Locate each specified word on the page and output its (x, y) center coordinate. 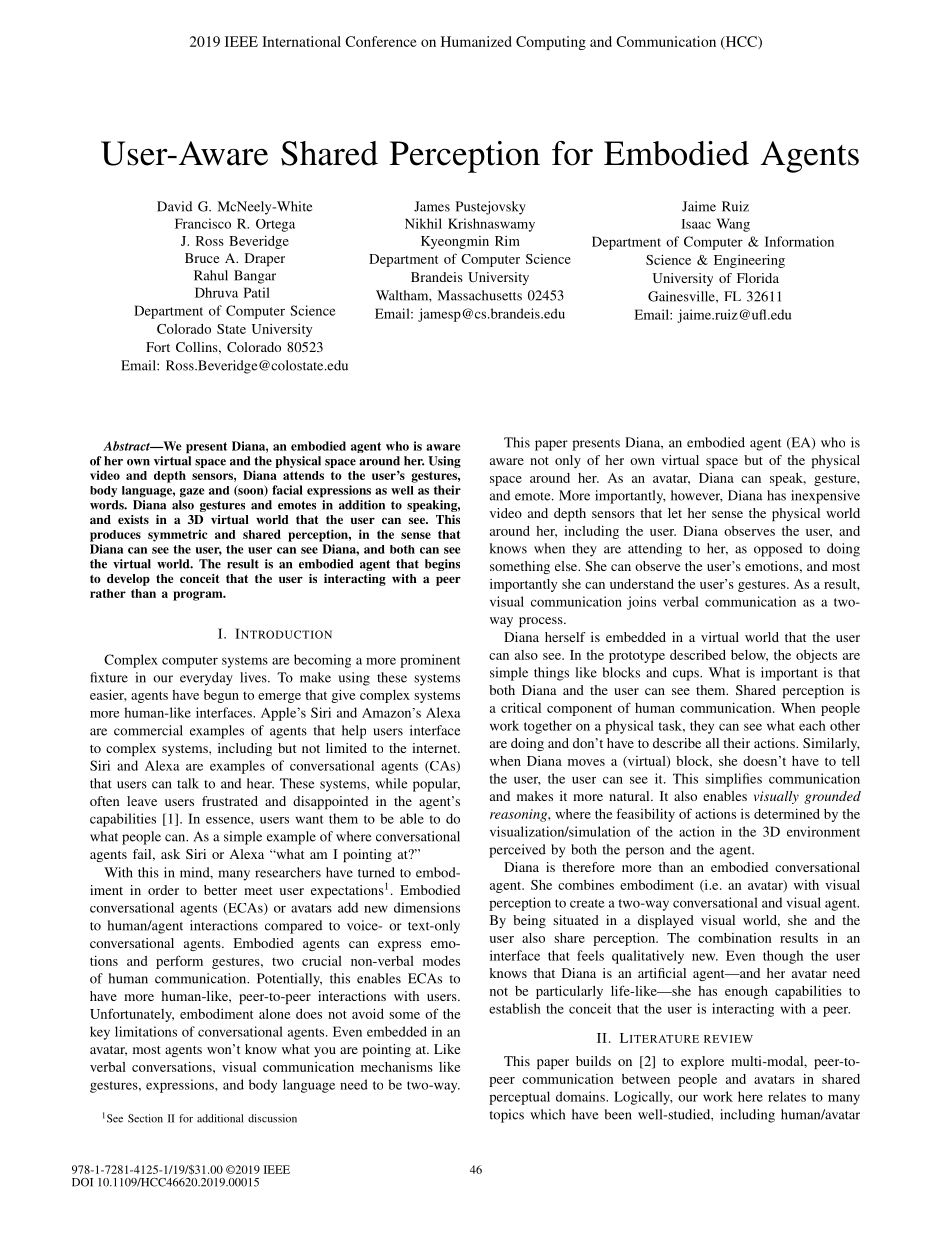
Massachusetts (480, 295)
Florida (758, 278)
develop (128, 580)
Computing (551, 43)
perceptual (519, 1098)
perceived (517, 851)
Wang (733, 225)
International (301, 41)
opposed (778, 550)
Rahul (211, 275)
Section (145, 1118)
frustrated (230, 801)
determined (787, 813)
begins (442, 565)
